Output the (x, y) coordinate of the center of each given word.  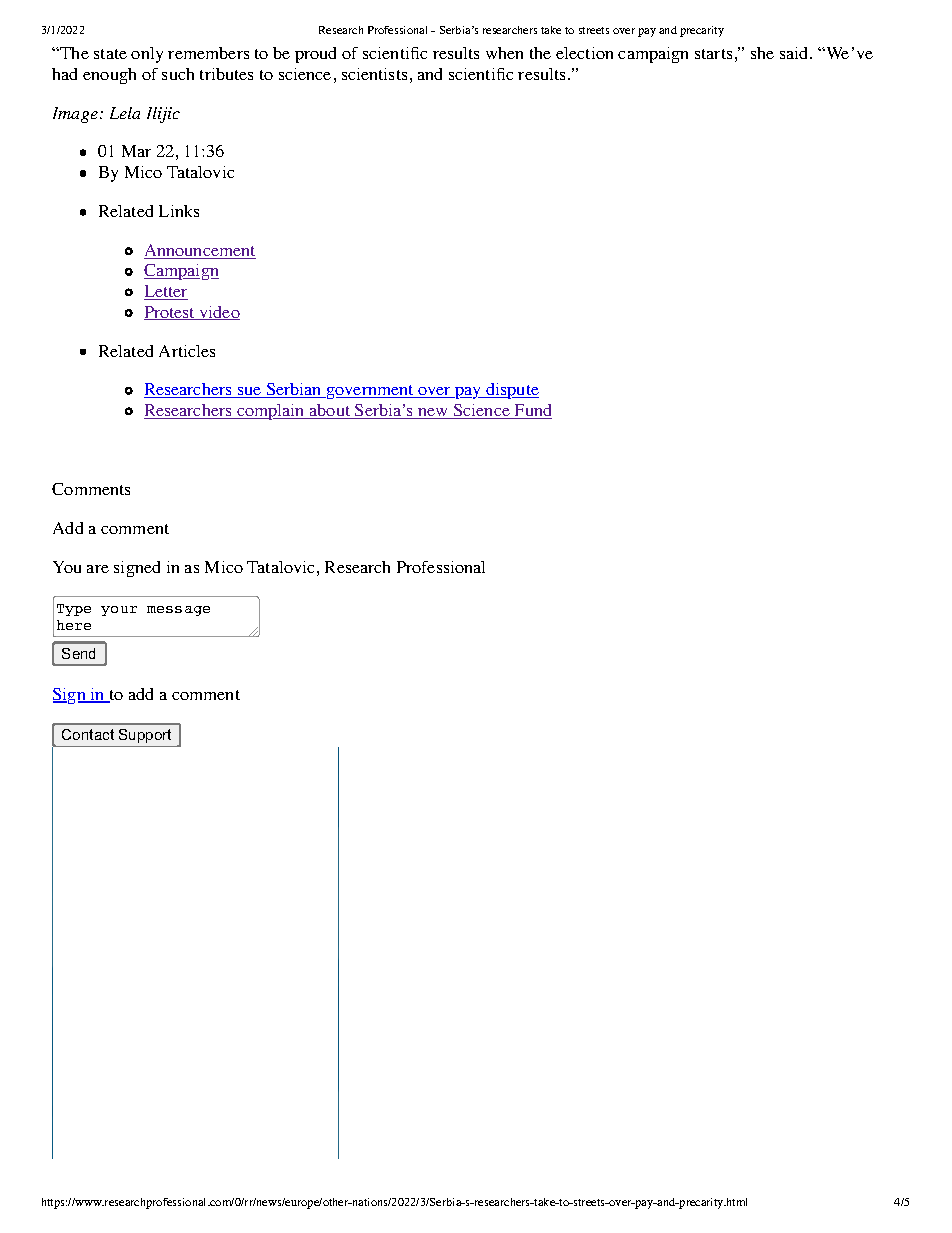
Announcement (200, 251)
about (330, 411)
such (178, 74)
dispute (511, 391)
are (98, 569)
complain (271, 412)
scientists (374, 74)
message (178, 611)
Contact (88, 734)
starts (713, 54)
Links (179, 211)
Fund (532, 411)
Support (145, 736)
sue (249, 392)
